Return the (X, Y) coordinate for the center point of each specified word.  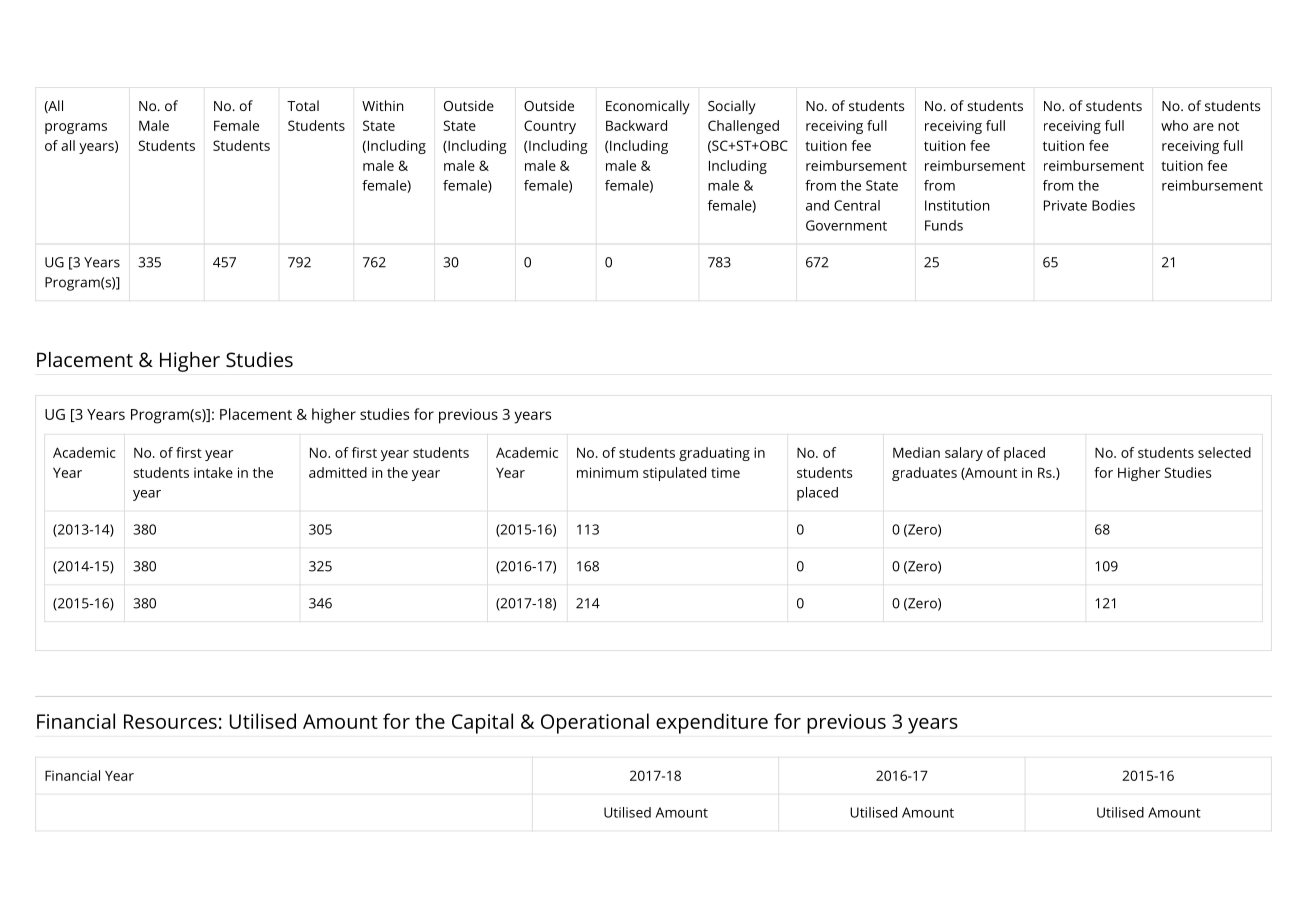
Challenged (743, 127)
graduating (714, 454)
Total (303, 105)
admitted (338, 472)
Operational (595, 723)
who (1174, 125)
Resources (170, 721)
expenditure (712, 723)
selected (1224, 452)
